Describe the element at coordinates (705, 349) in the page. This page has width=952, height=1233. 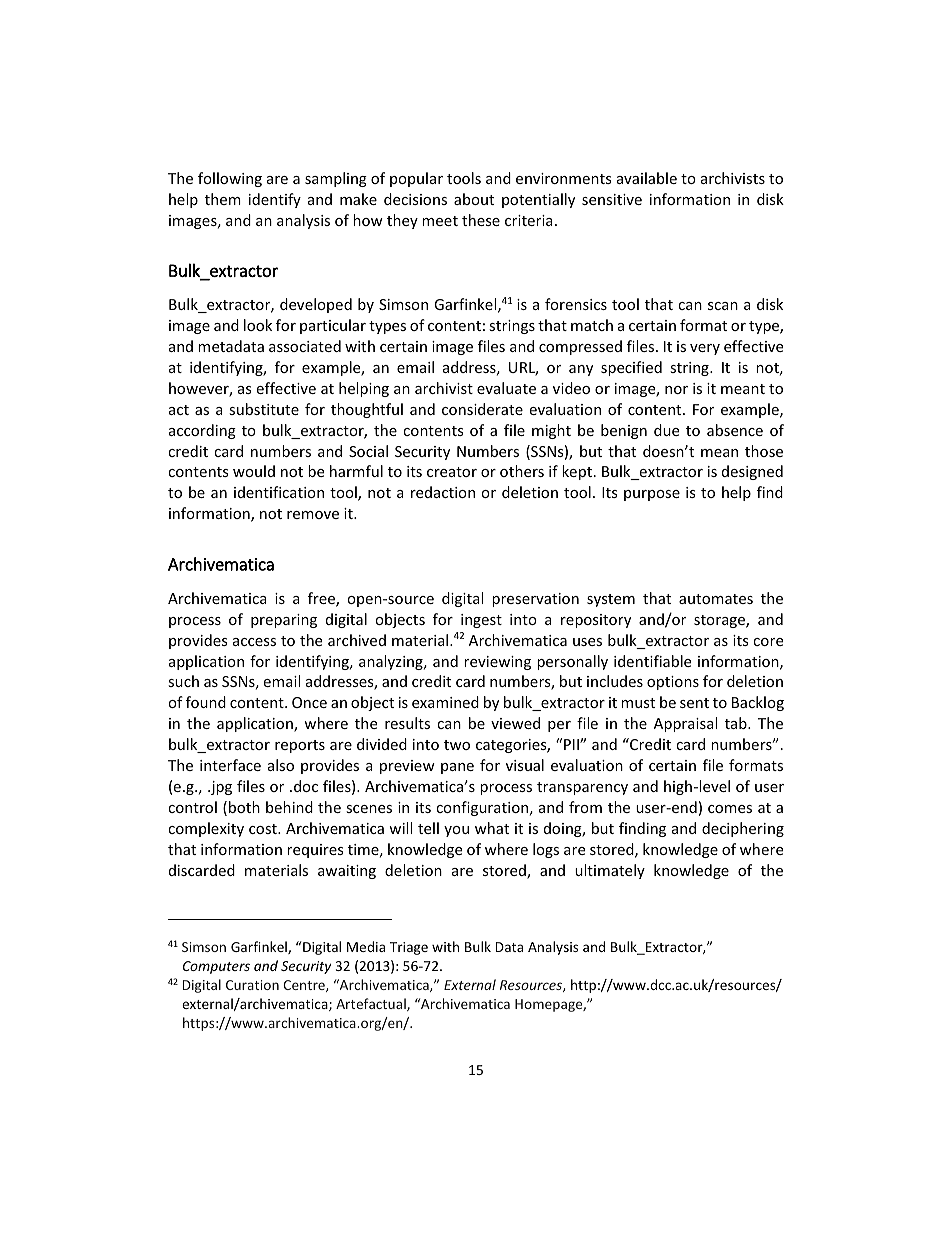
I see `very` at that location.
